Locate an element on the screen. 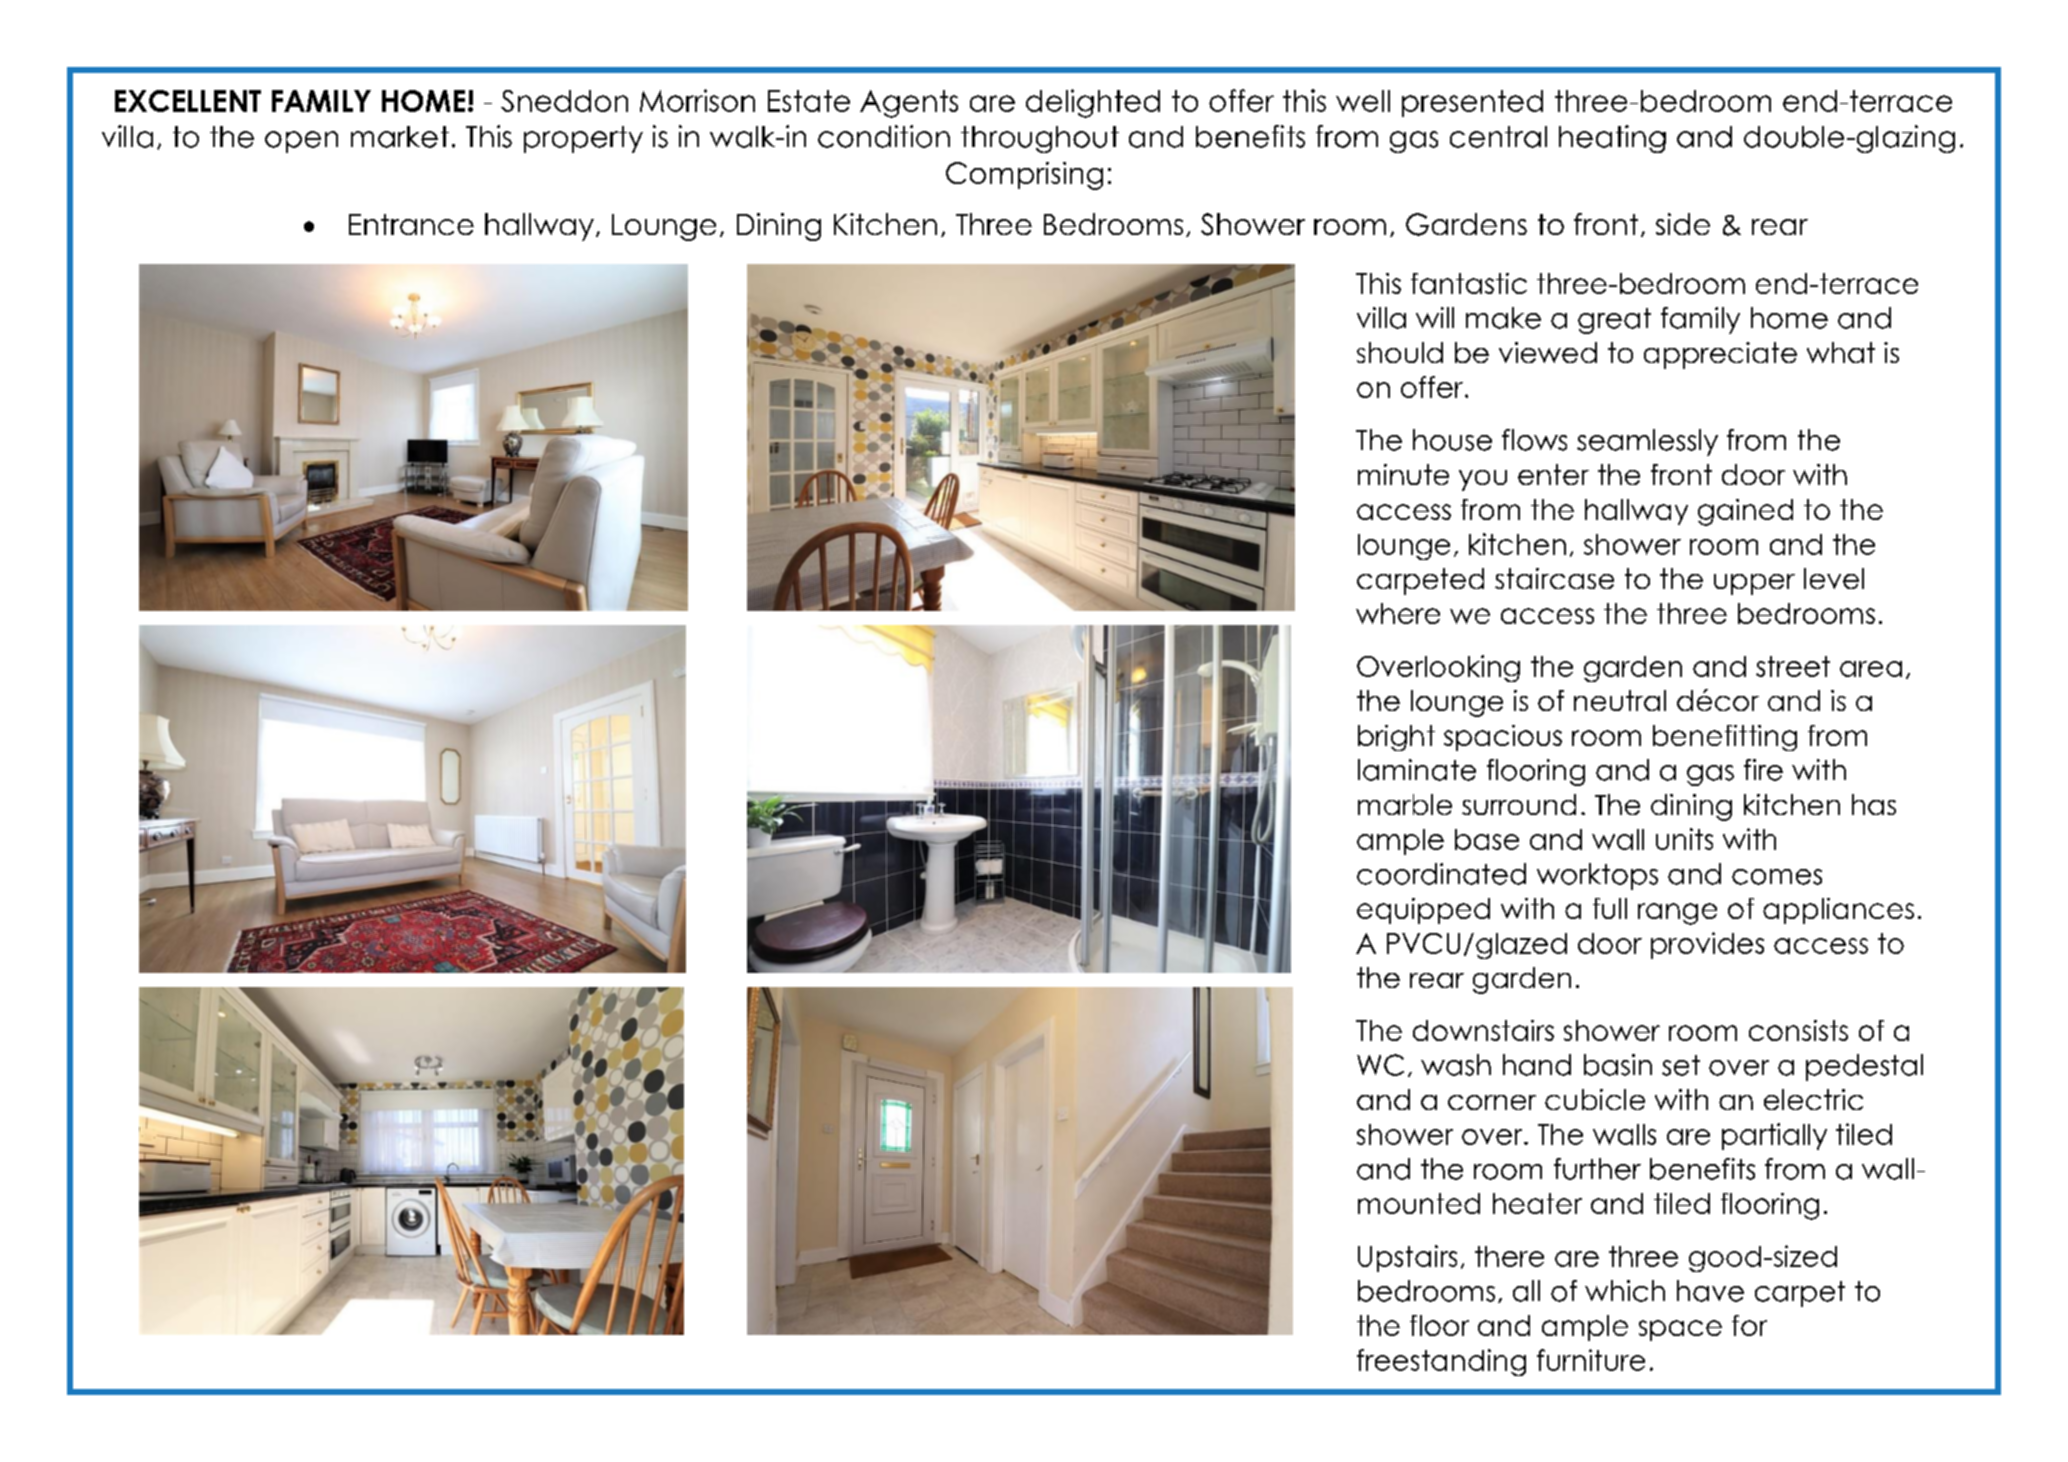 The image size is (2068, 1462). throughout is located at coordinates (1040, 139).
